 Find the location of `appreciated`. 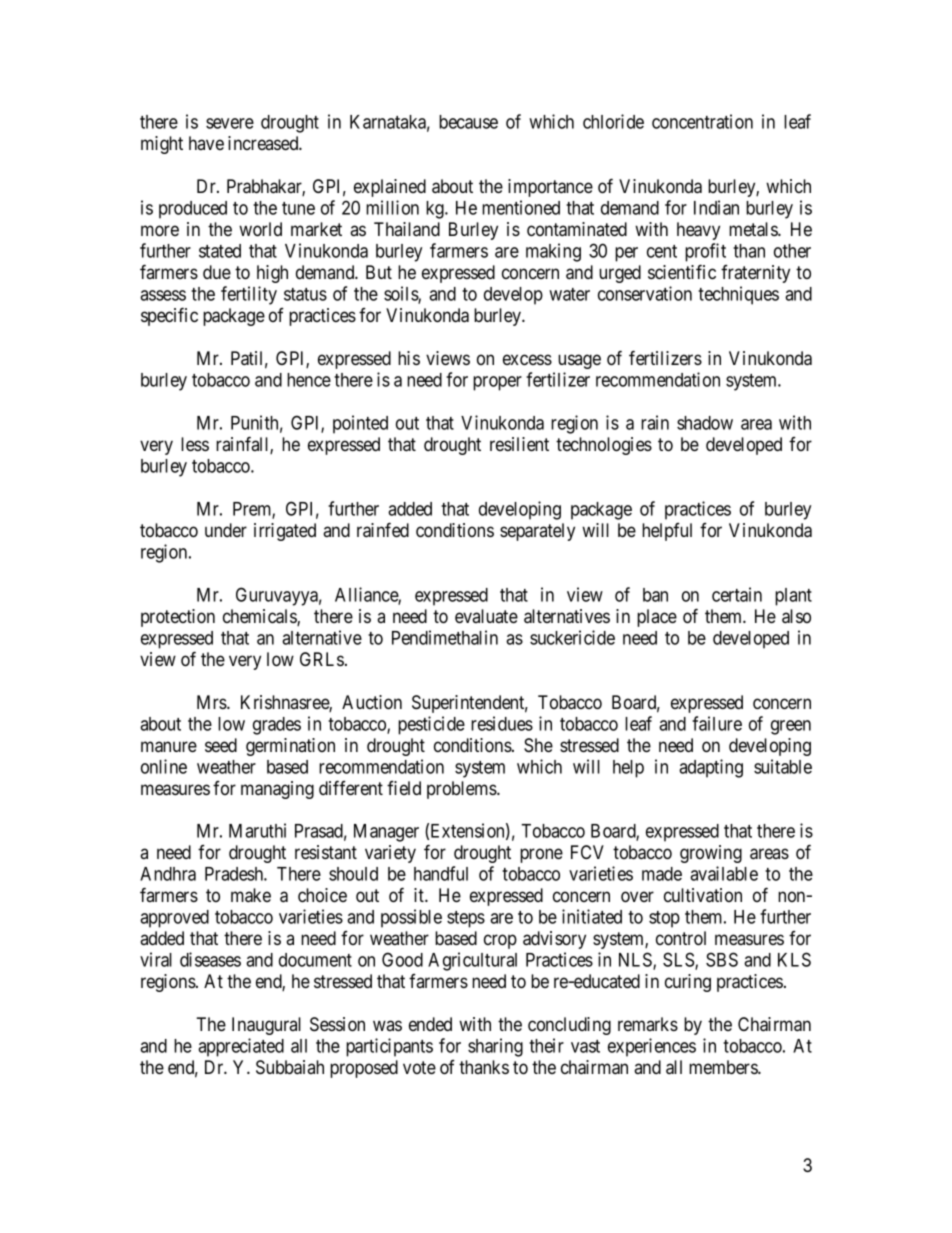

appreciated is located at coordinates (241, 1047).
